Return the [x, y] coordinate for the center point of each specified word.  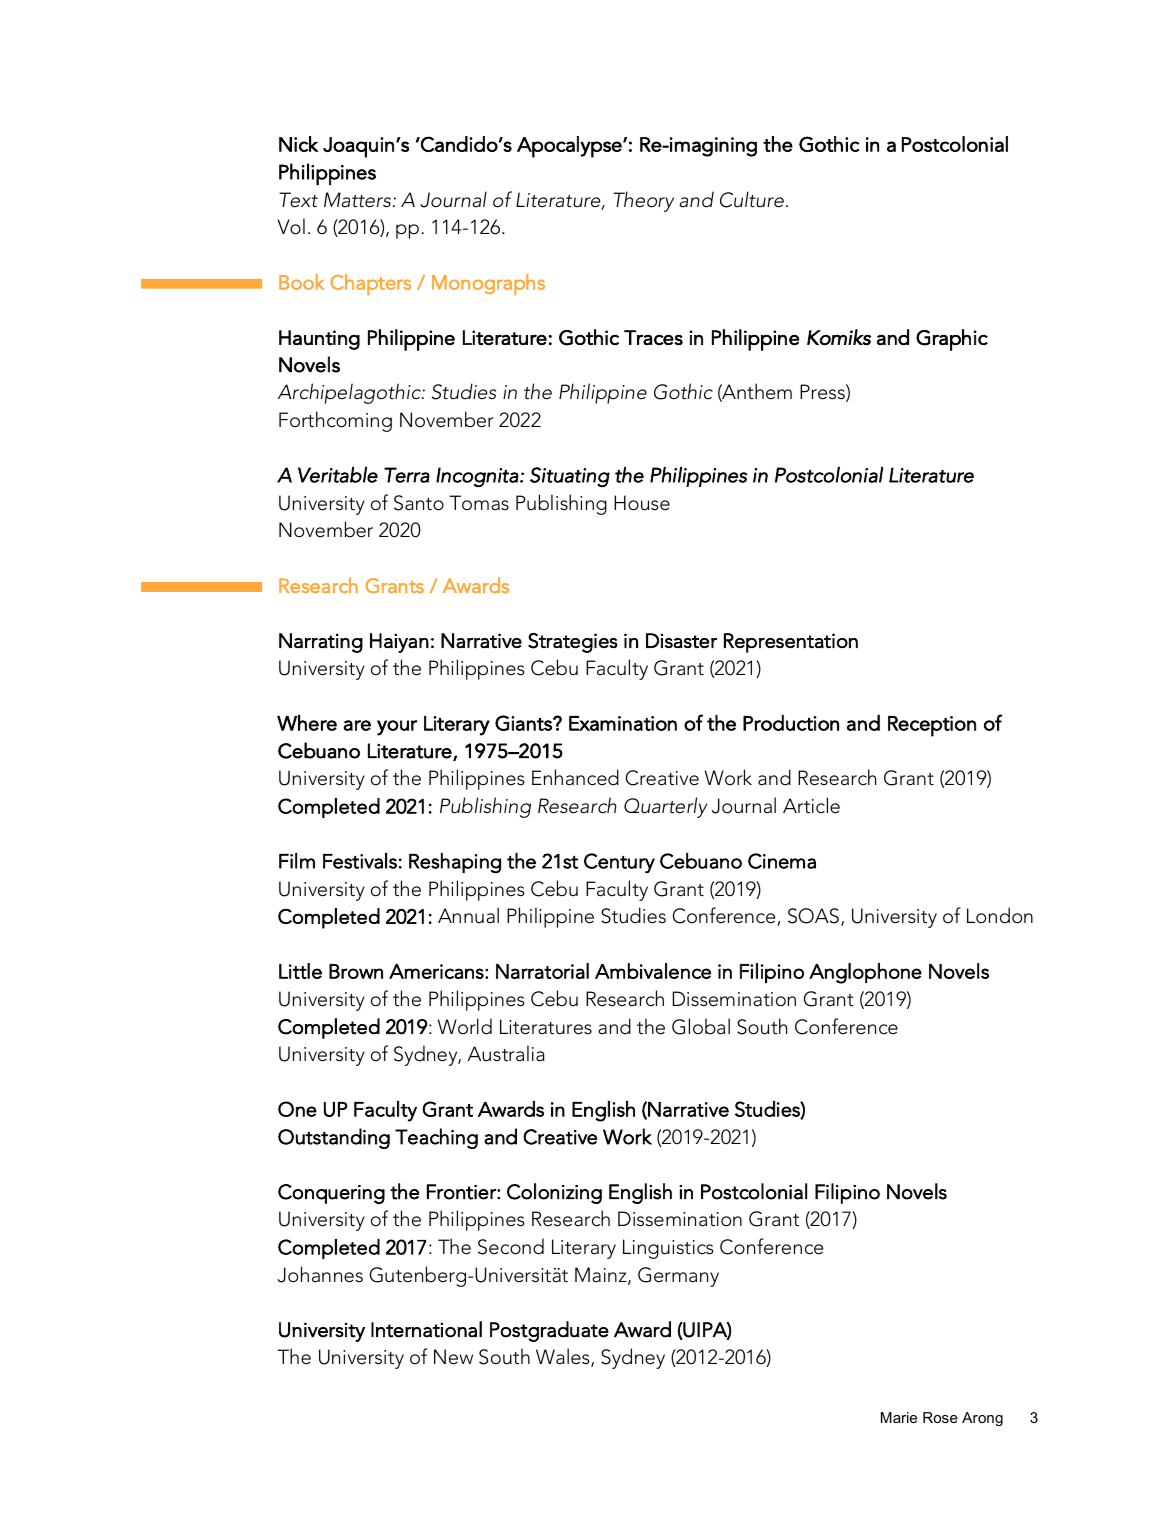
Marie [899, 1417]
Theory [643, 201]
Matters [357, 200]
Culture [752, 199]
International [426, 1329]
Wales [564, 1357]
